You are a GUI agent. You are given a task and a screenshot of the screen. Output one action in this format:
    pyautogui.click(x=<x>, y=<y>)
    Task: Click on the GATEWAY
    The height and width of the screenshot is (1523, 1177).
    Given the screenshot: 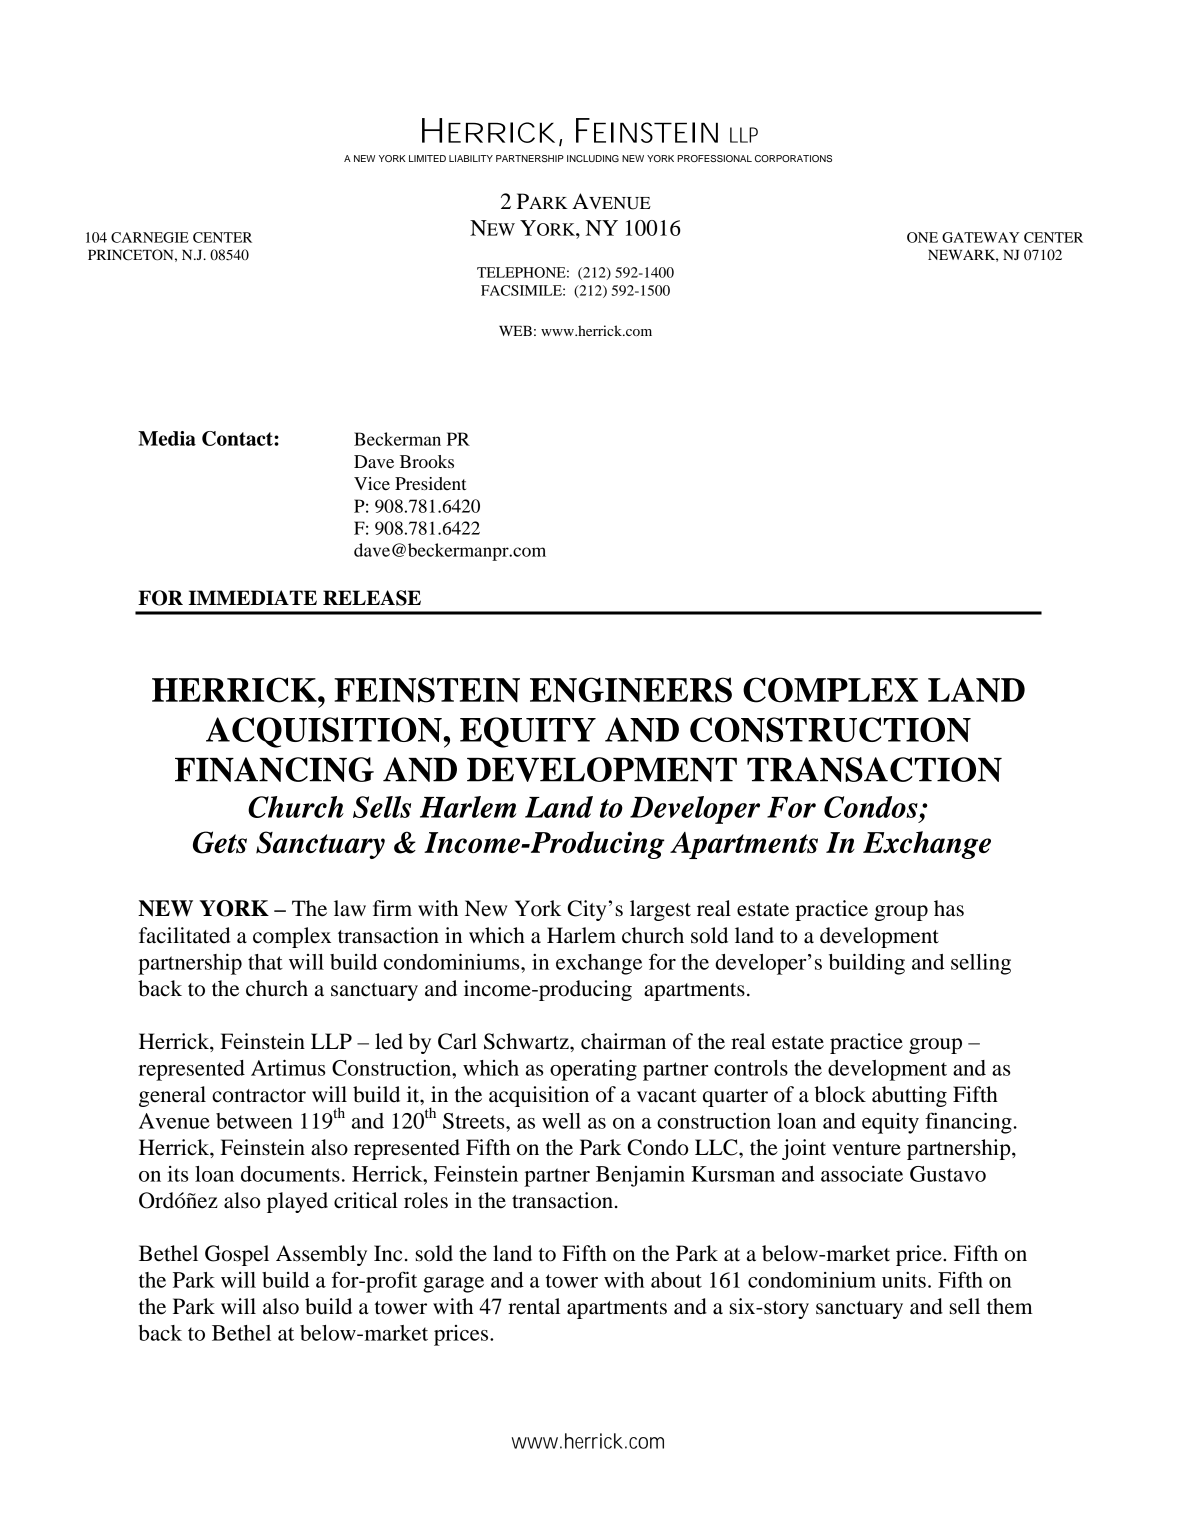 What is the action you would take?
    pyautogui.click(x=980, y=237)
